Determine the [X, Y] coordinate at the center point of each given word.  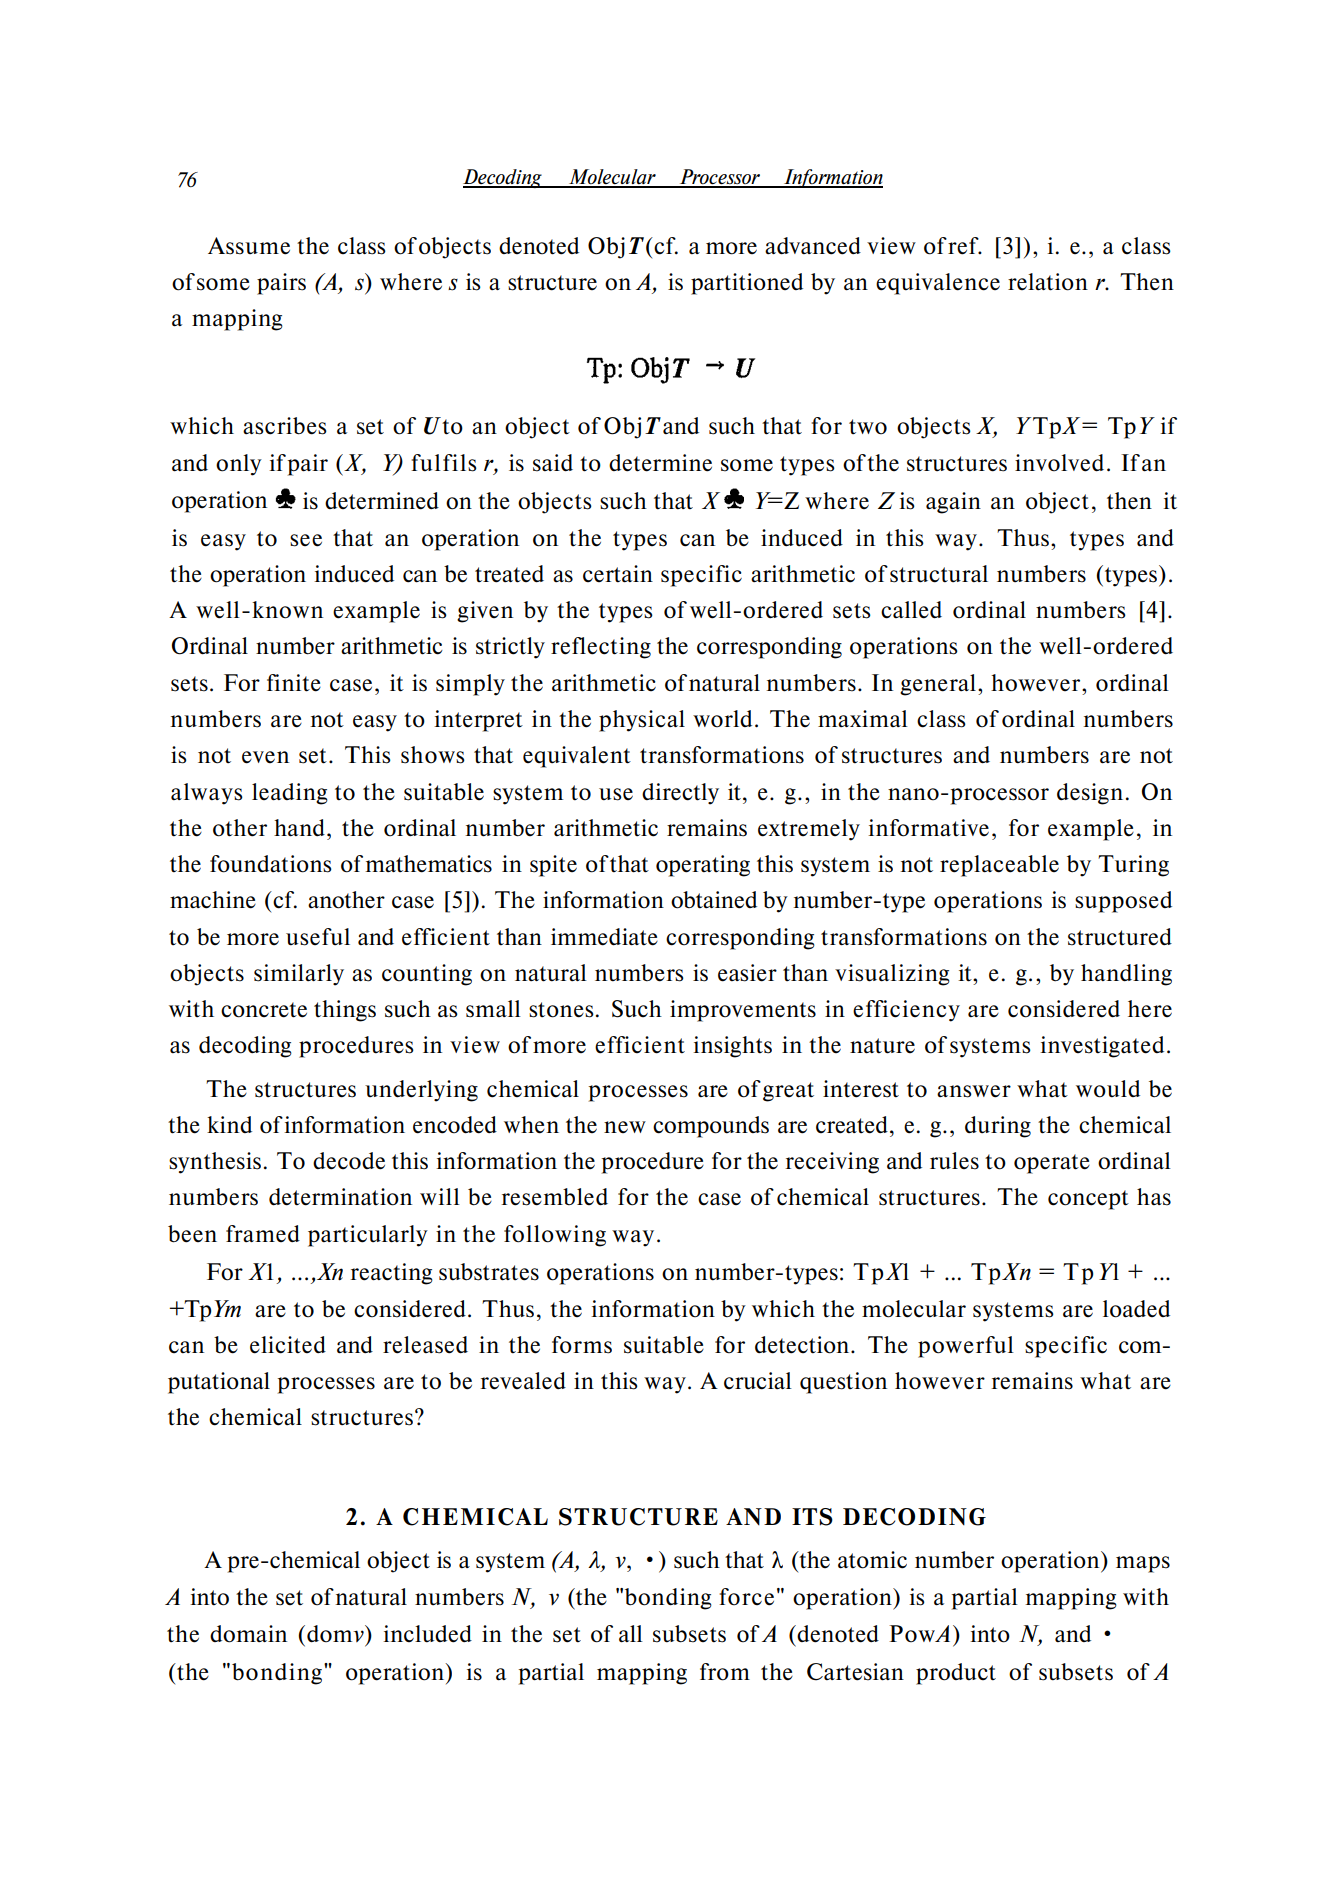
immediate [604, 937]
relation [1048, 282]
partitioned [747, 284]
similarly [299, 975]
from [725, 1672]
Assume [249, 246]
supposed [1123, 902]
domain [248, 1634]
